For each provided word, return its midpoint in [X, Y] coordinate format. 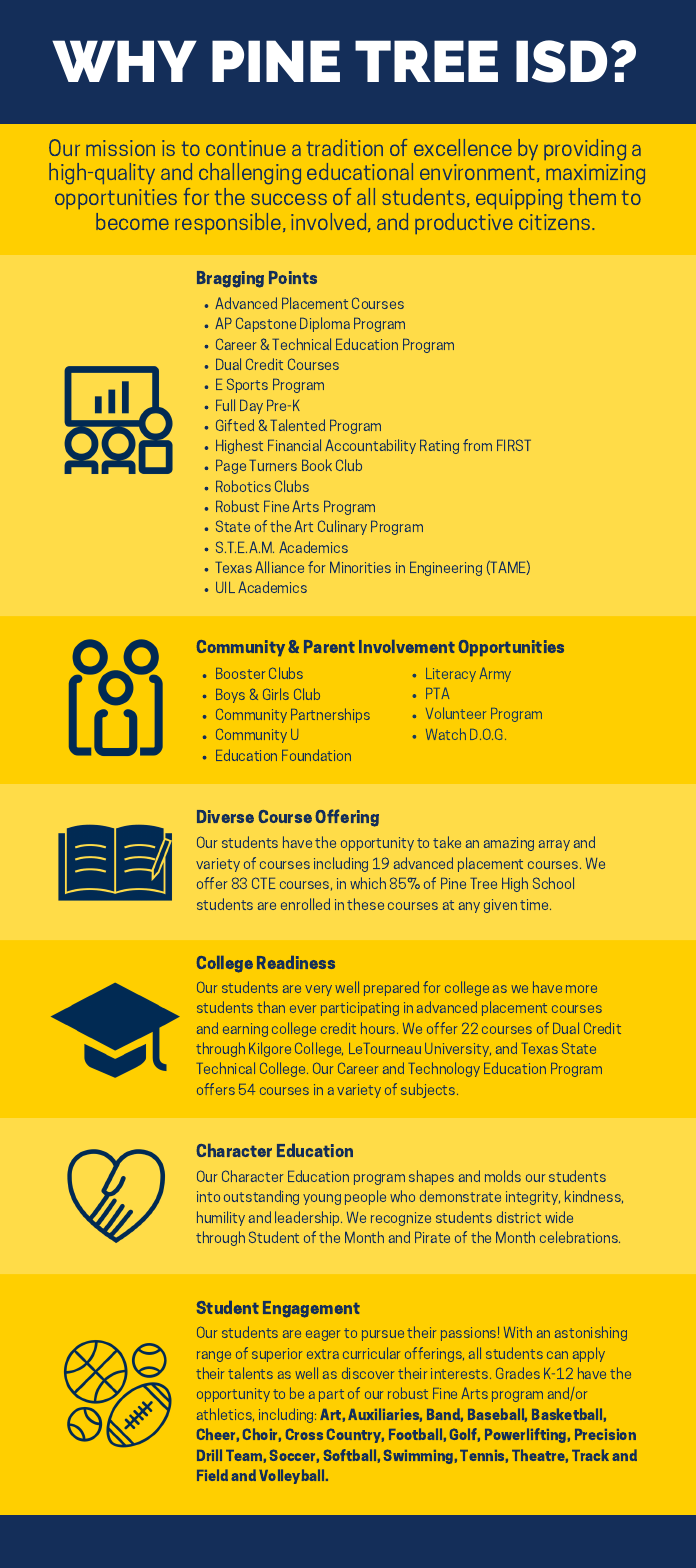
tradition [345, 147]
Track [590, 1455]
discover [368, 1373]
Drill [209, 1455]
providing [585, 149]
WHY [124, 61]
